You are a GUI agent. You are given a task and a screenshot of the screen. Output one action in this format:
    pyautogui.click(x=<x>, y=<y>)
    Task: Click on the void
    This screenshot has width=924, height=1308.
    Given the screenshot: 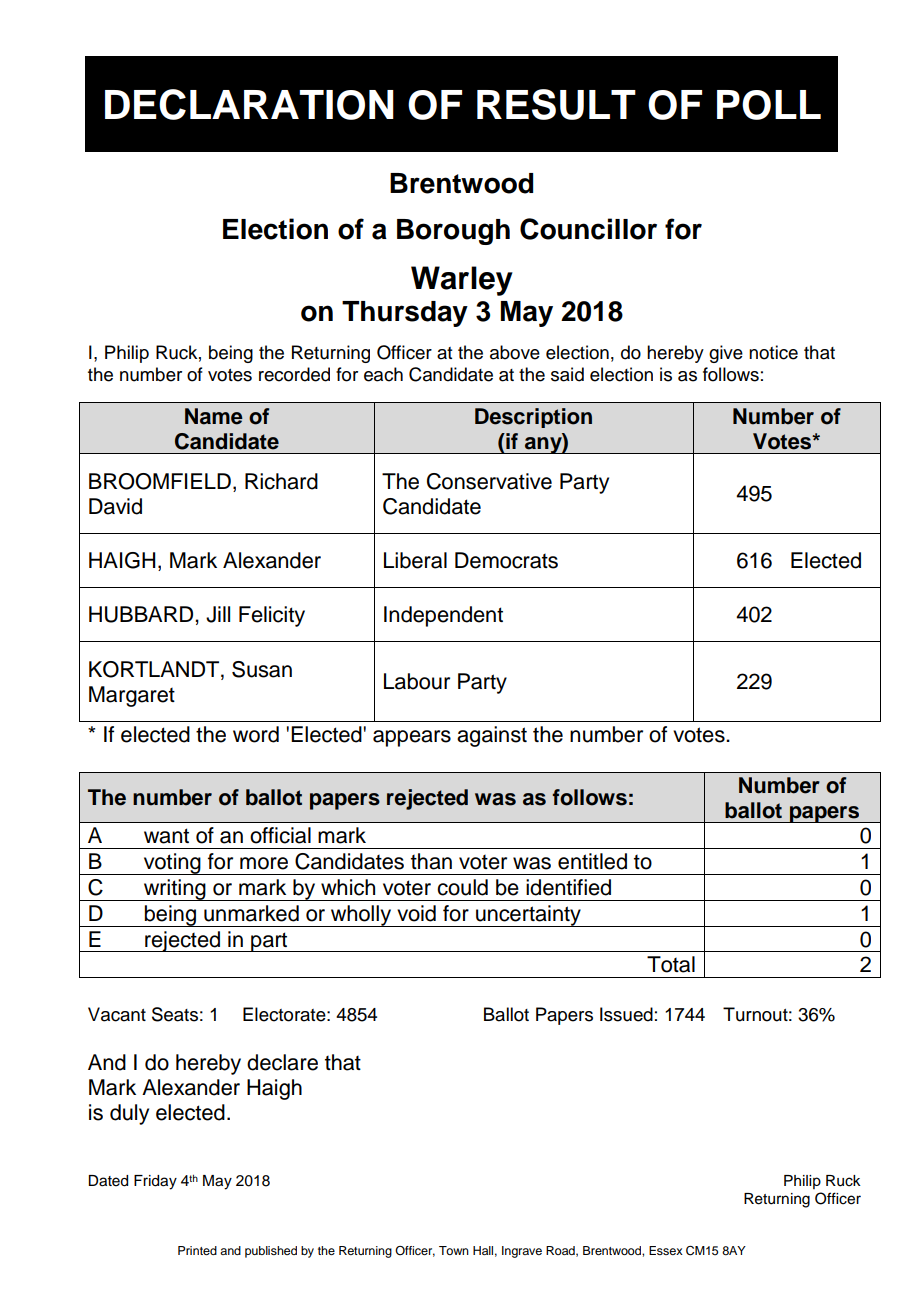 What is the action you would take?
    pyautogui.click(x=416, y=913)
